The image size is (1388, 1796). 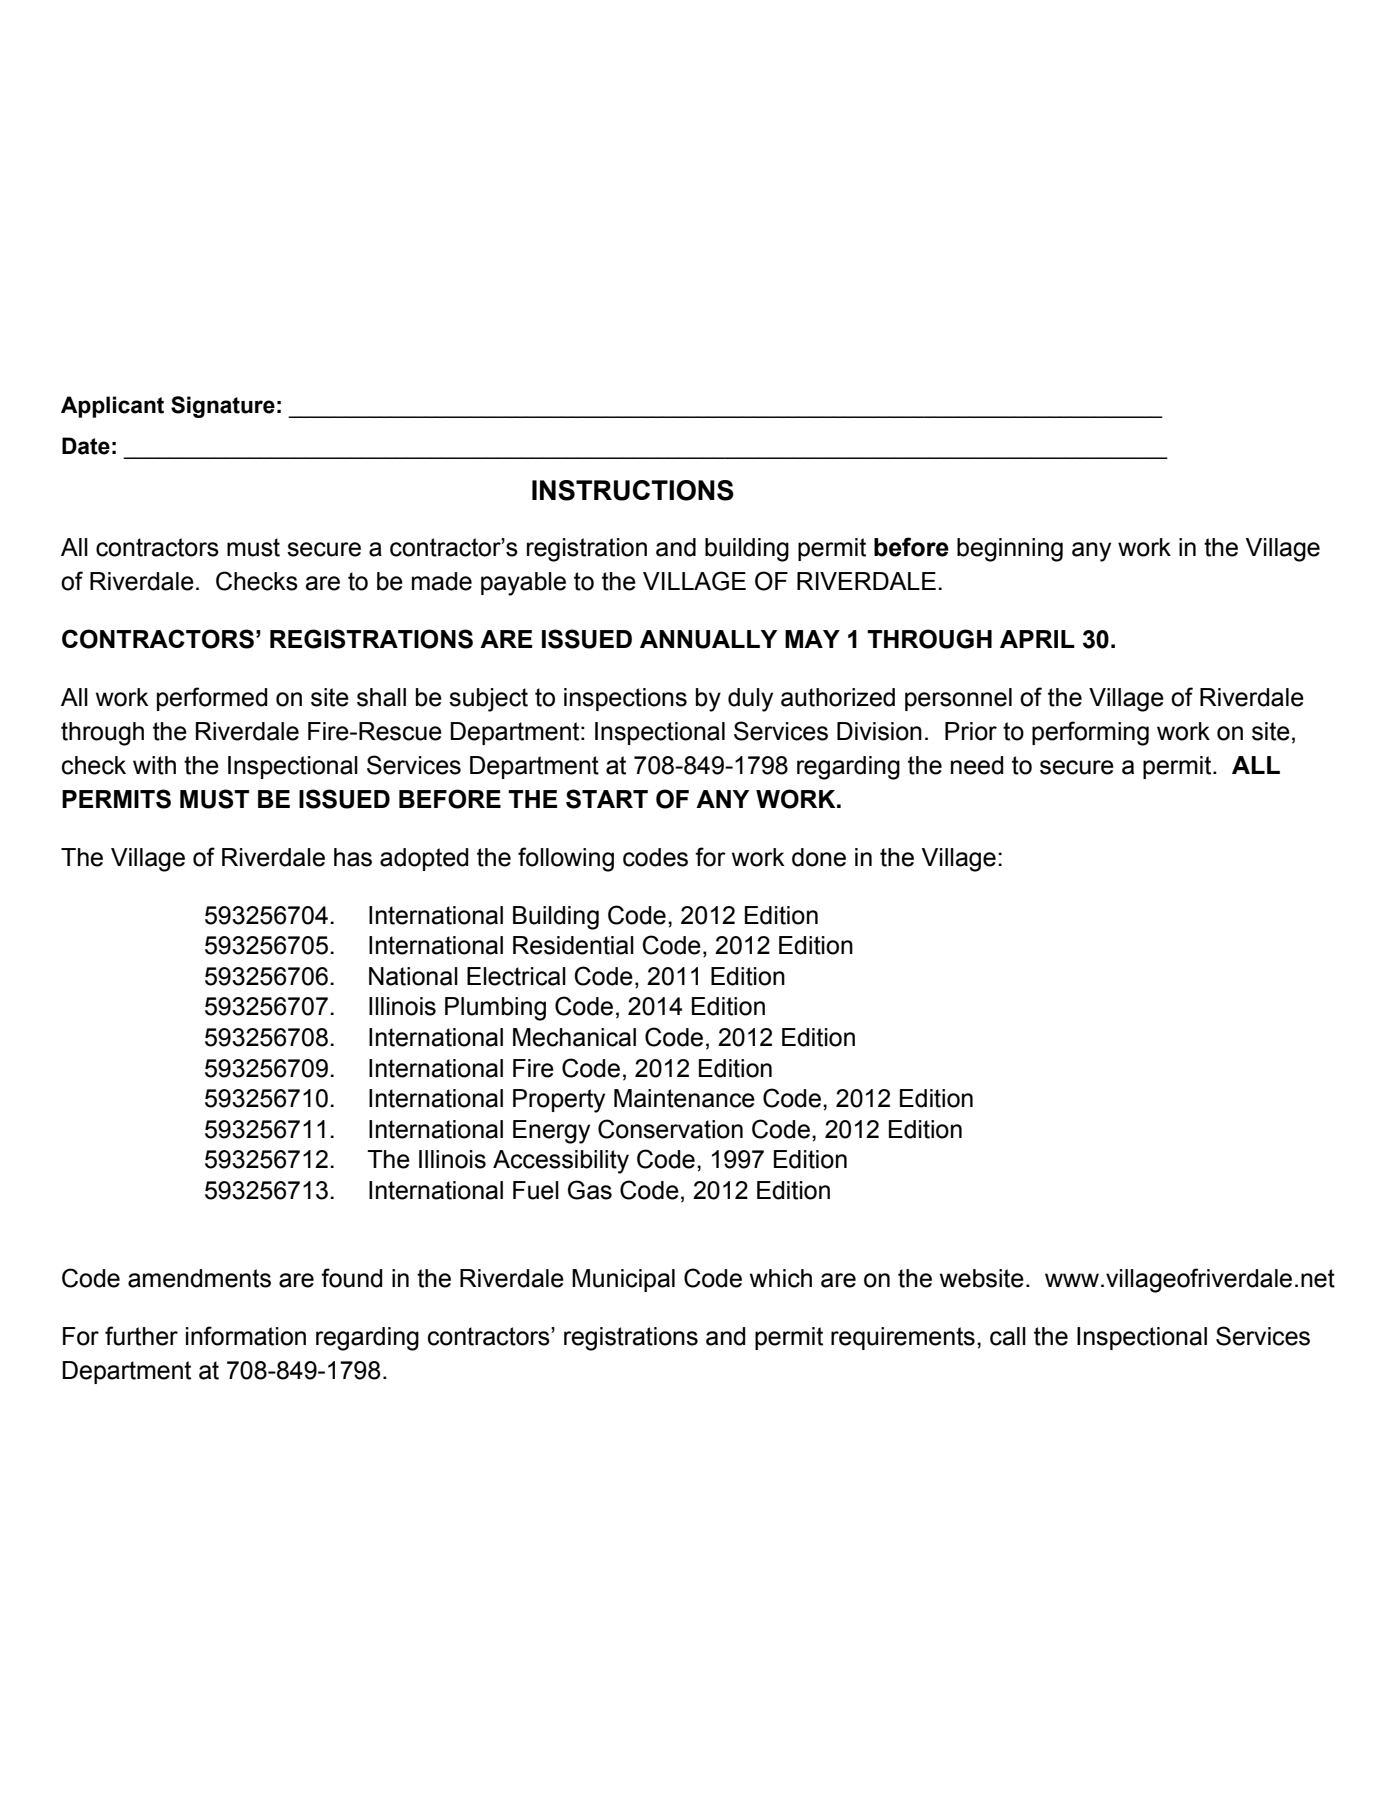 What do you see at coordinates (212, 699) in the screenshot?
I see `performed` at bounding box center [212, 699].
